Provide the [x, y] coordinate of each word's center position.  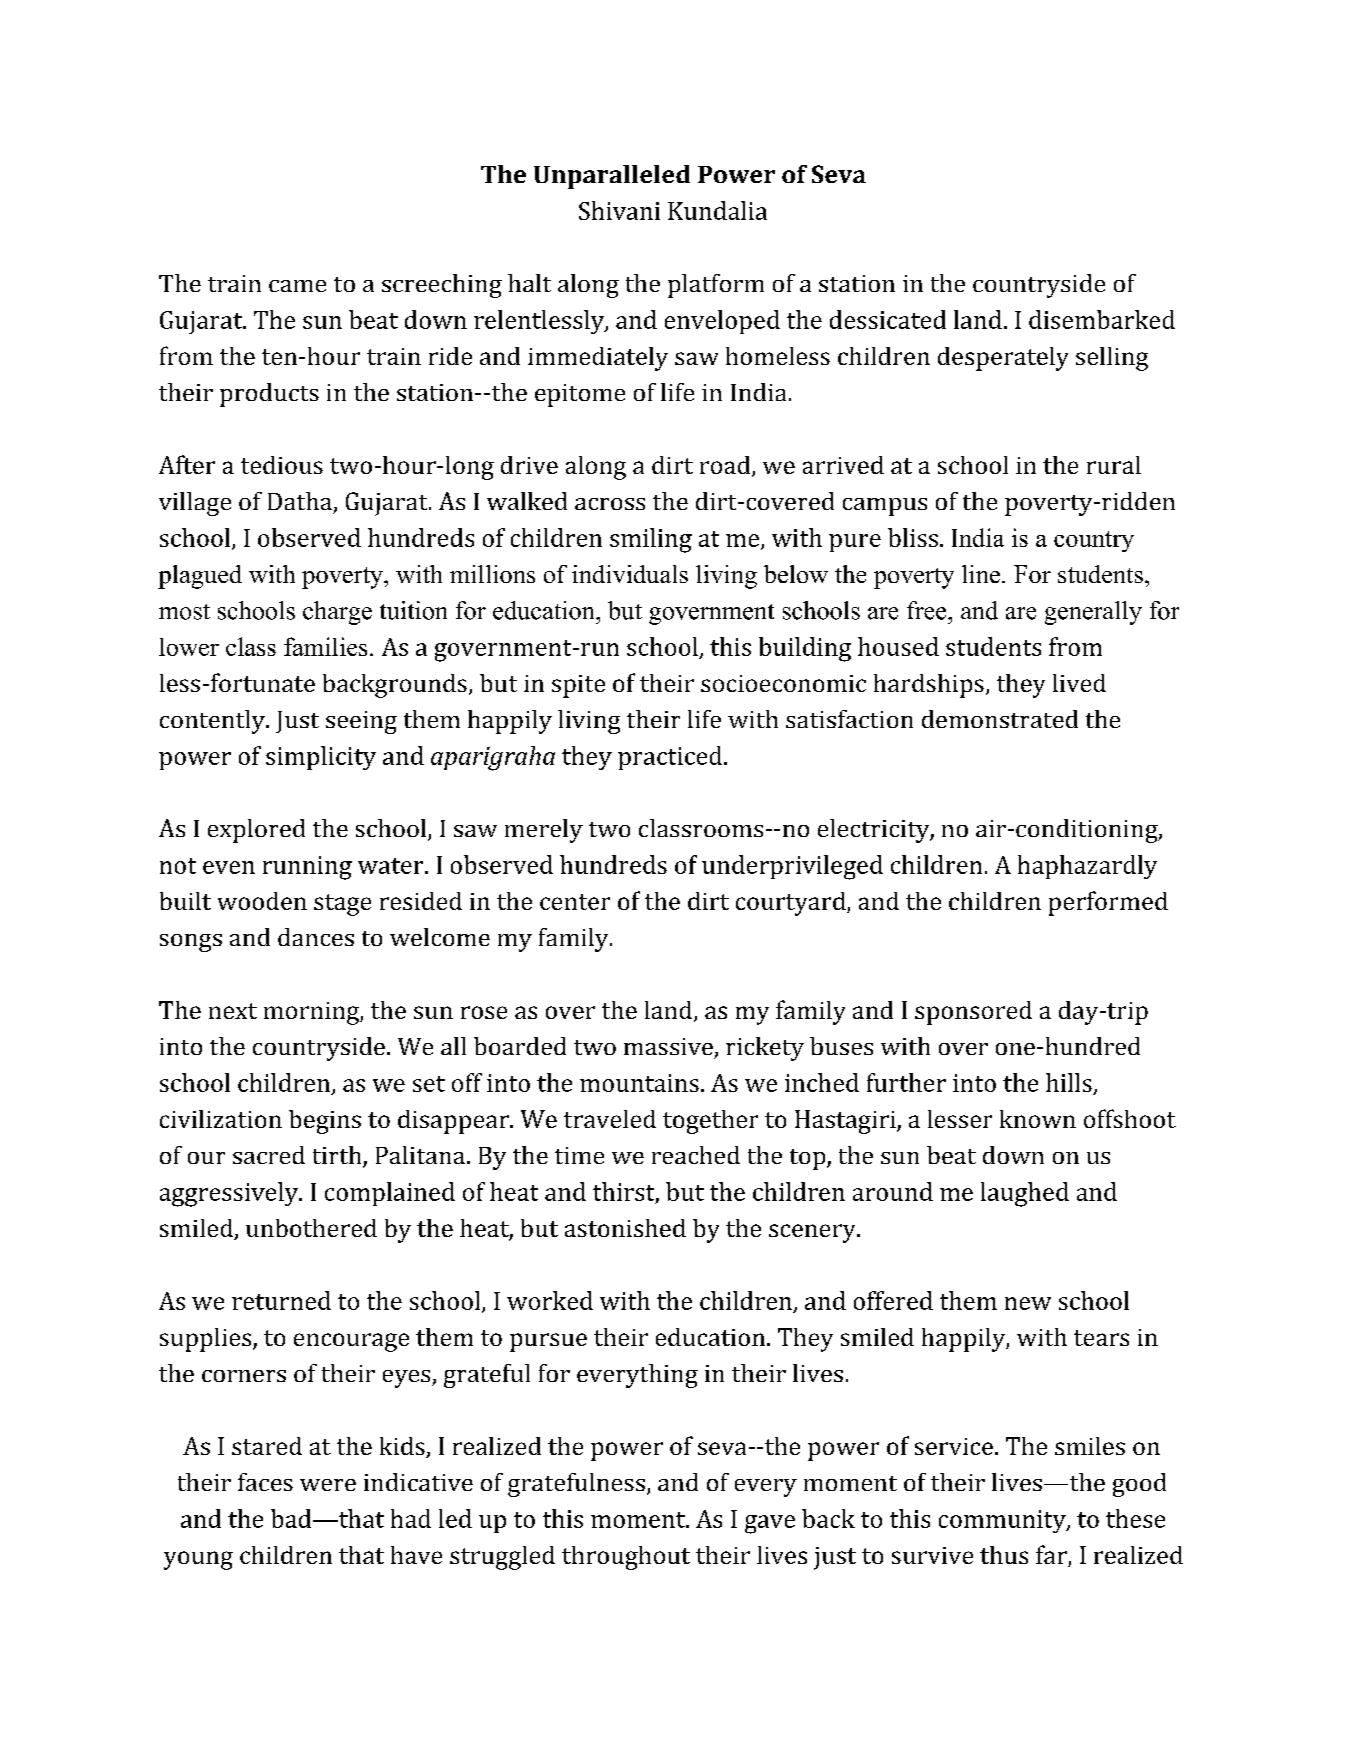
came [297, 286]
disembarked [1102, 319]
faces [265, 1482]
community [1003, 1521]
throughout [626, 1558]
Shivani [619, 210]
